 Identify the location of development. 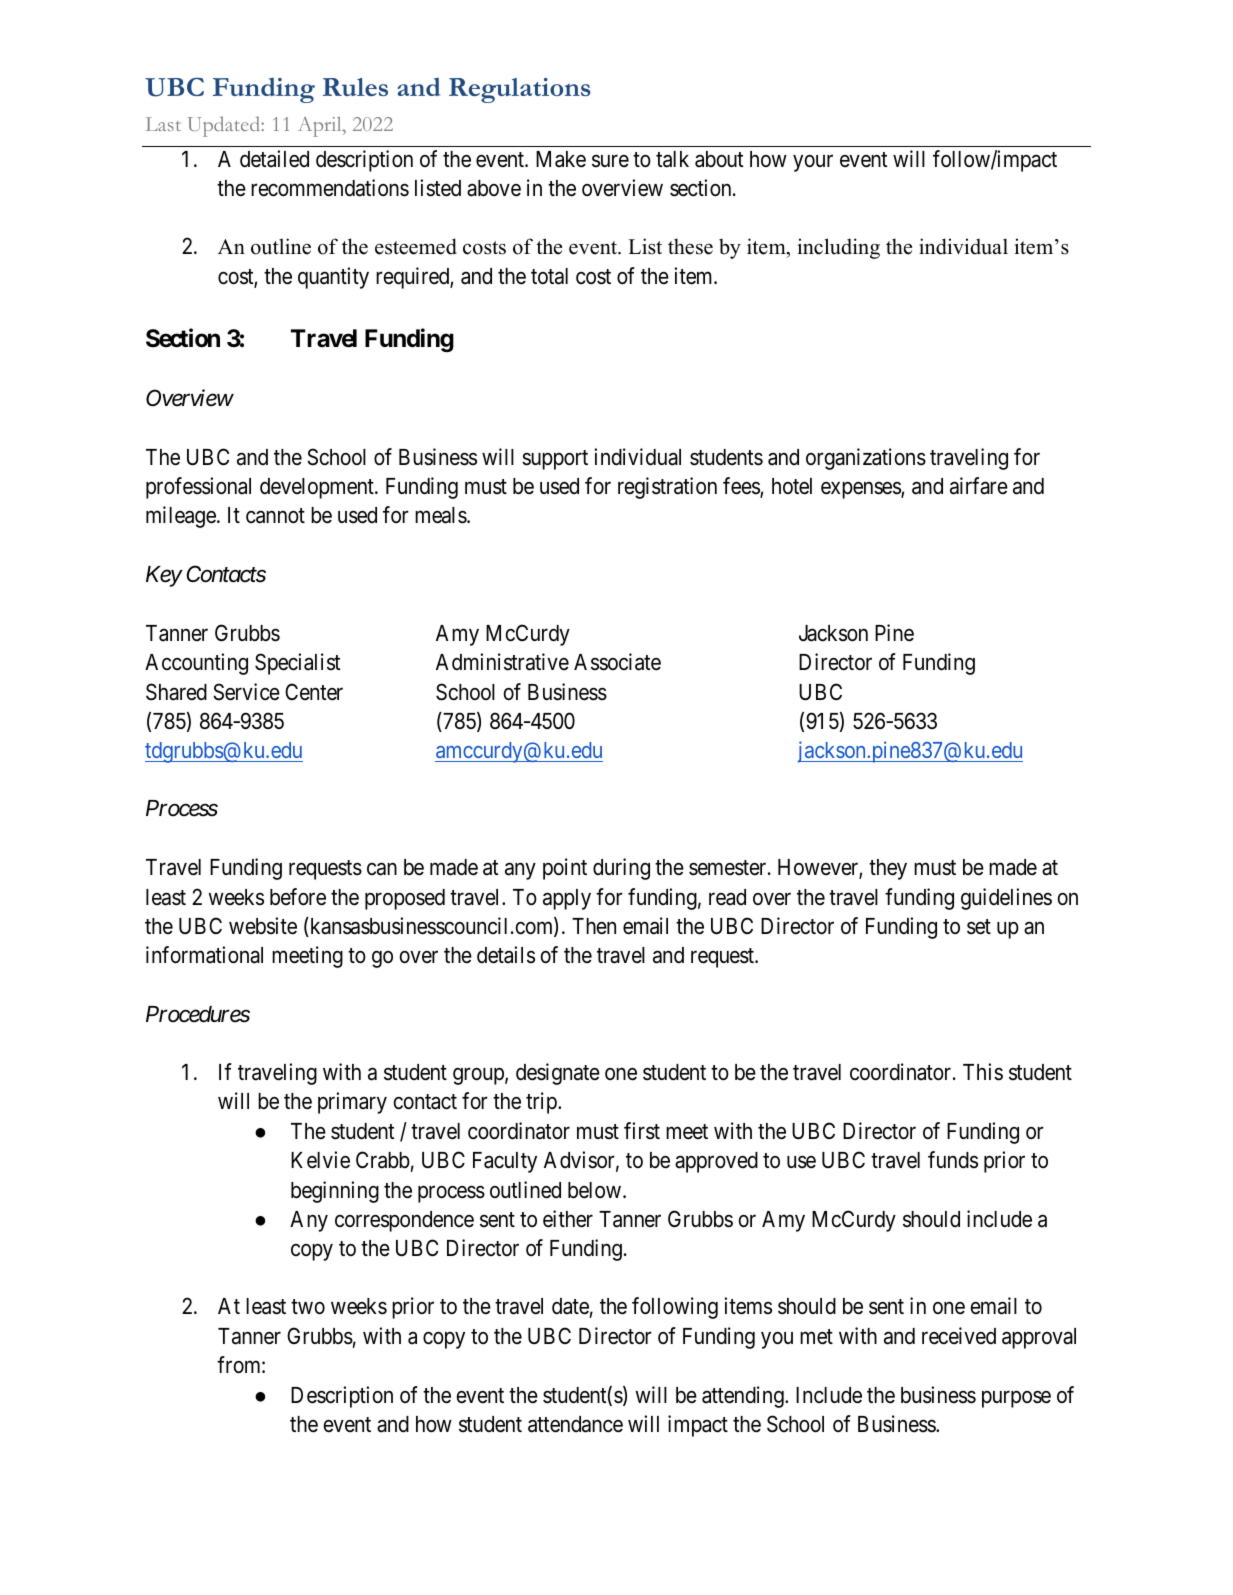
(318, 488).
